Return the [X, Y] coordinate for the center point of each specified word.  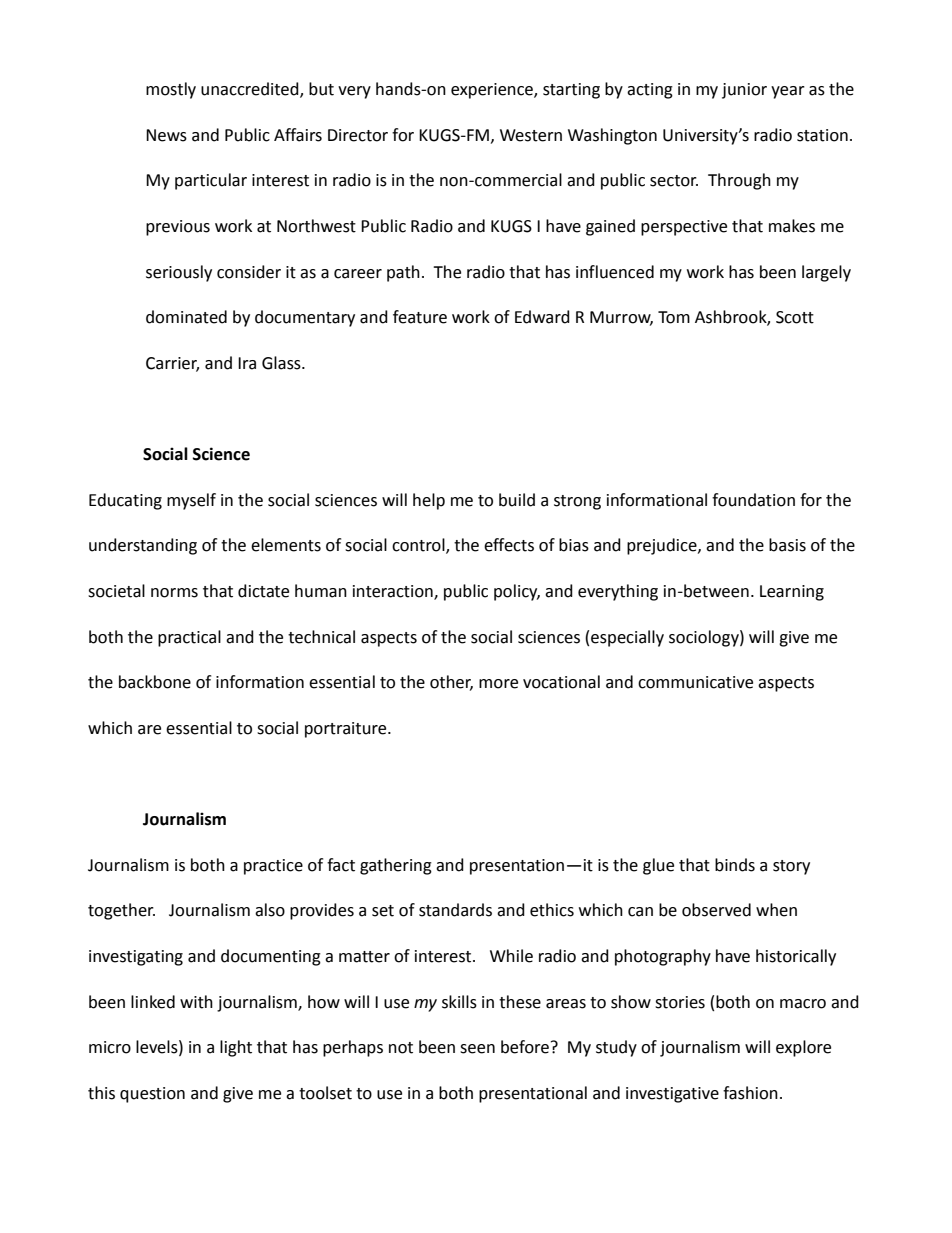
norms [174, 593]
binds [735, 865]
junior [744, 91]
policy [517, 592]
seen [477, 1049]
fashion [750, 1093]
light [236, 1048]
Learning [792, 593]
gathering [396, 866]
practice [273, 867]
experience [493, 91]
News [166, 135]
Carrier [172, 364]
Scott [795, 317]
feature [420, 317]
